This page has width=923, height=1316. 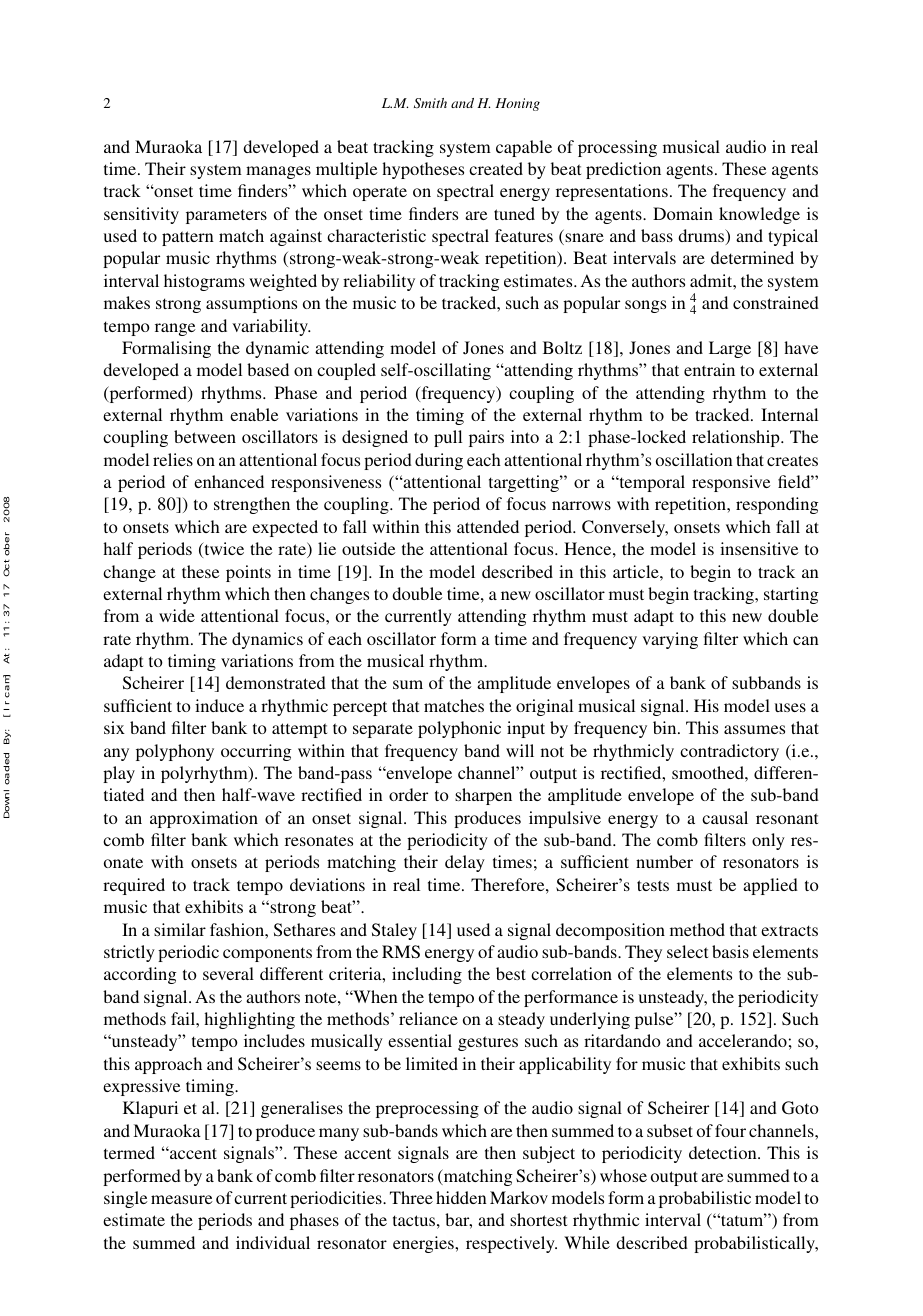 I want to click on manages, so click(x=278, y=172).
